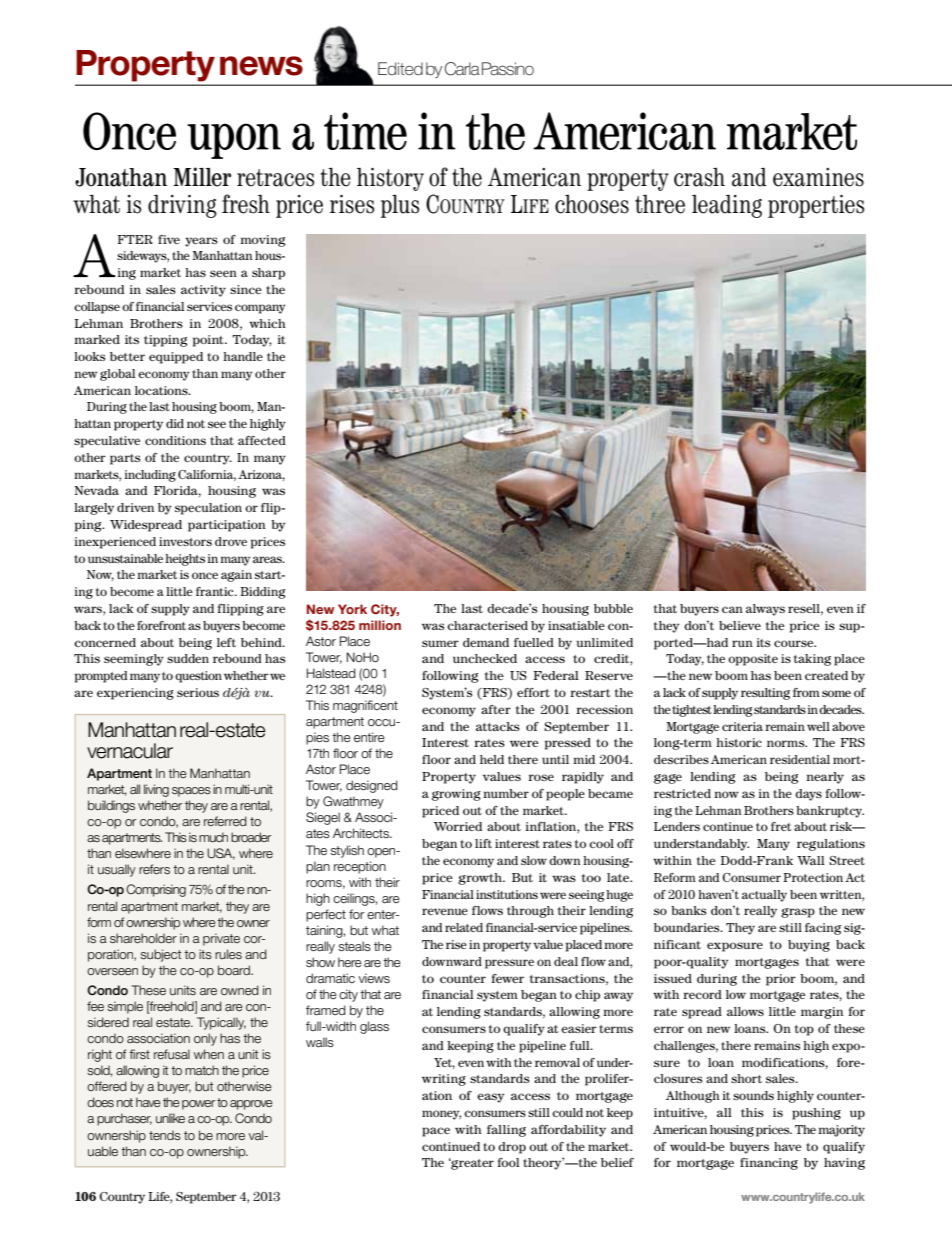 The height and width of the document is (1242, 952). What do you see at coordinates (769, 1164) in the document?
I see `financing` at bounding box center [769, 1164].
